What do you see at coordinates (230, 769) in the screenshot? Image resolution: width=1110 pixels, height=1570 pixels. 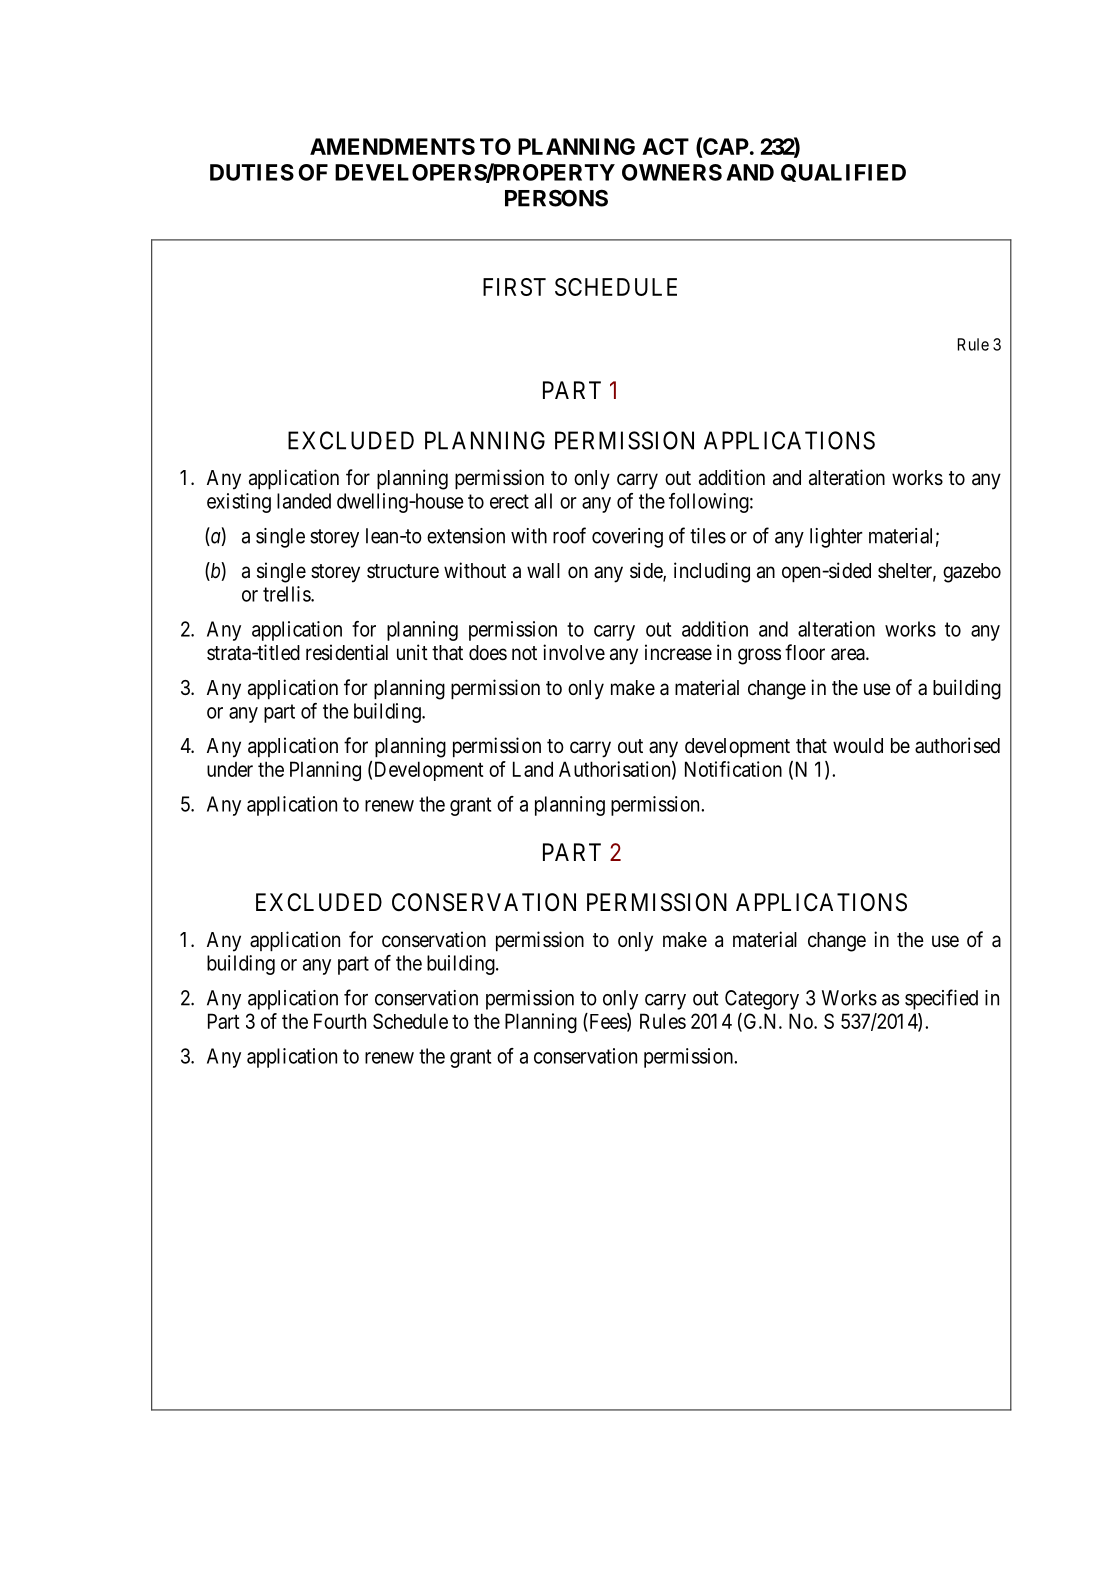 I see `under` at bounding box center [230, 769].
